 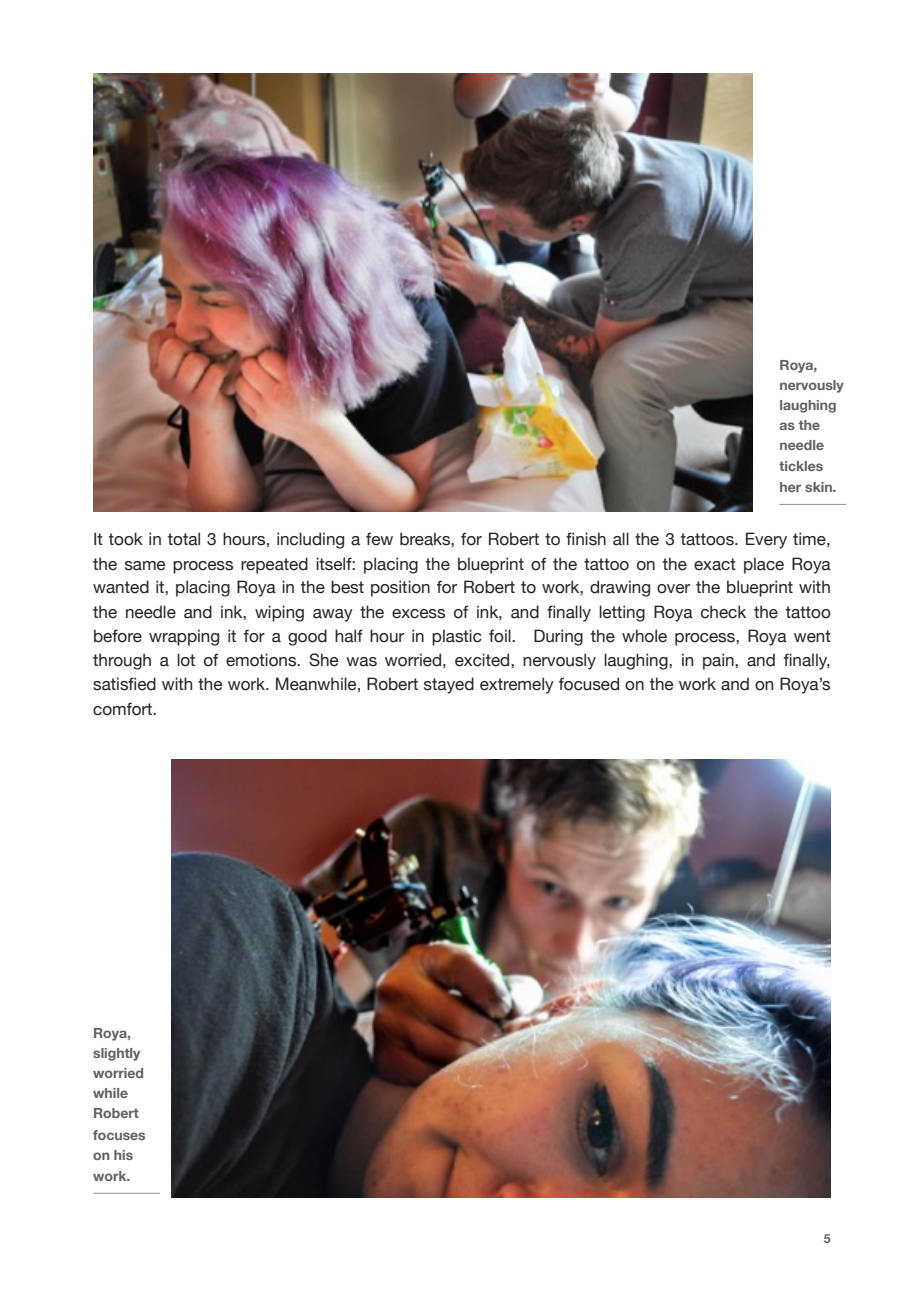 What do you see at coordinates (589, 684) in the page?
I see `focused` at bounding box center [589, 684].
